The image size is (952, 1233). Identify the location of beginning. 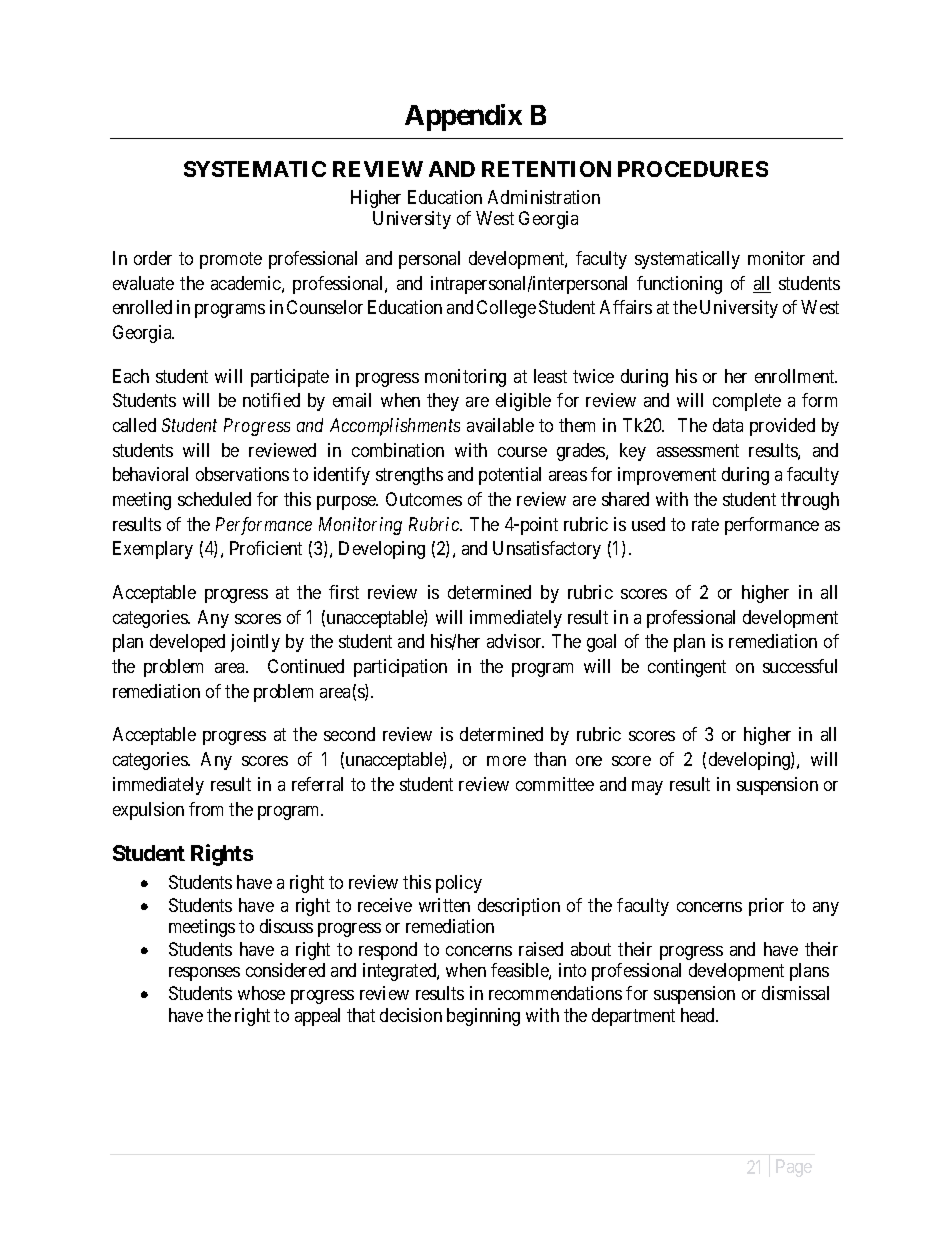
(483, 1017).
